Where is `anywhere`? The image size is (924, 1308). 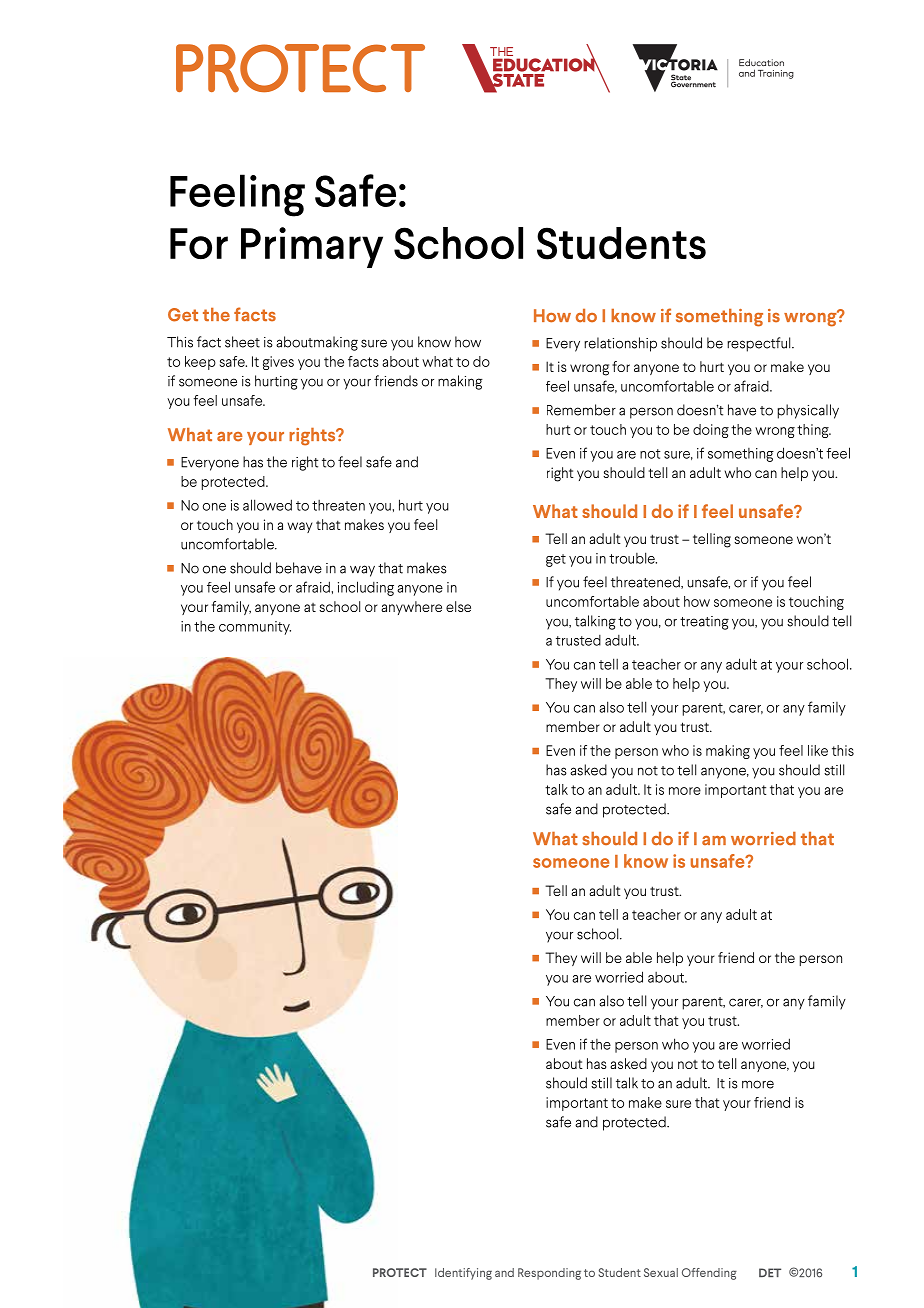 anywhere is located at coordinates (411, 608).
